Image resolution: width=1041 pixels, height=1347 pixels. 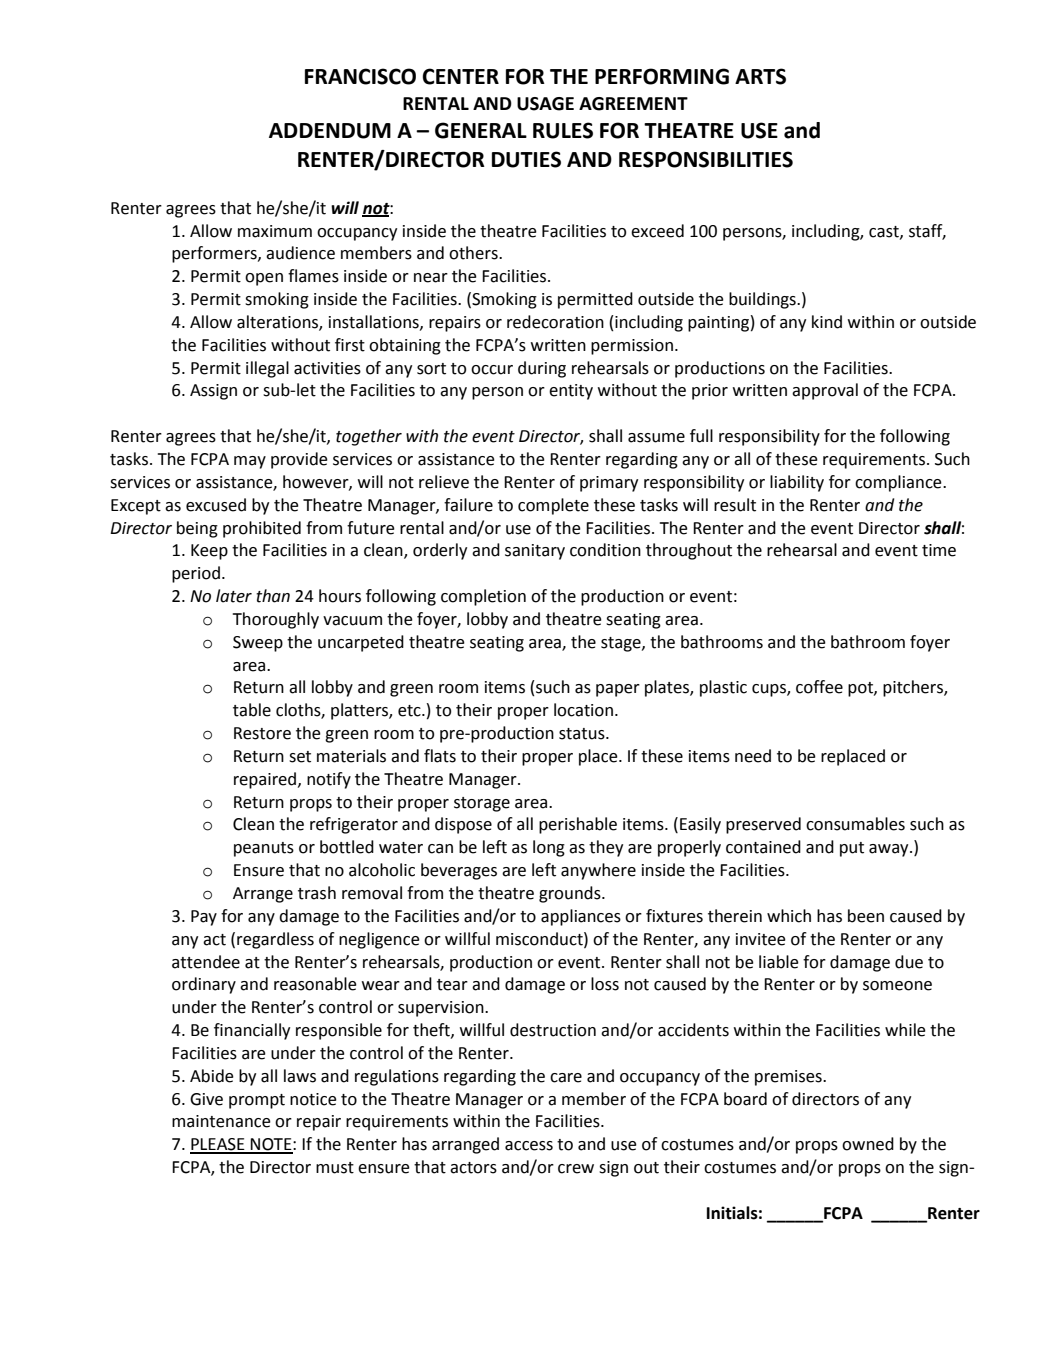 What do you see at coordinates (797, 483) in the screenshot?
I see `liability` at bounding box center [797, 483].
